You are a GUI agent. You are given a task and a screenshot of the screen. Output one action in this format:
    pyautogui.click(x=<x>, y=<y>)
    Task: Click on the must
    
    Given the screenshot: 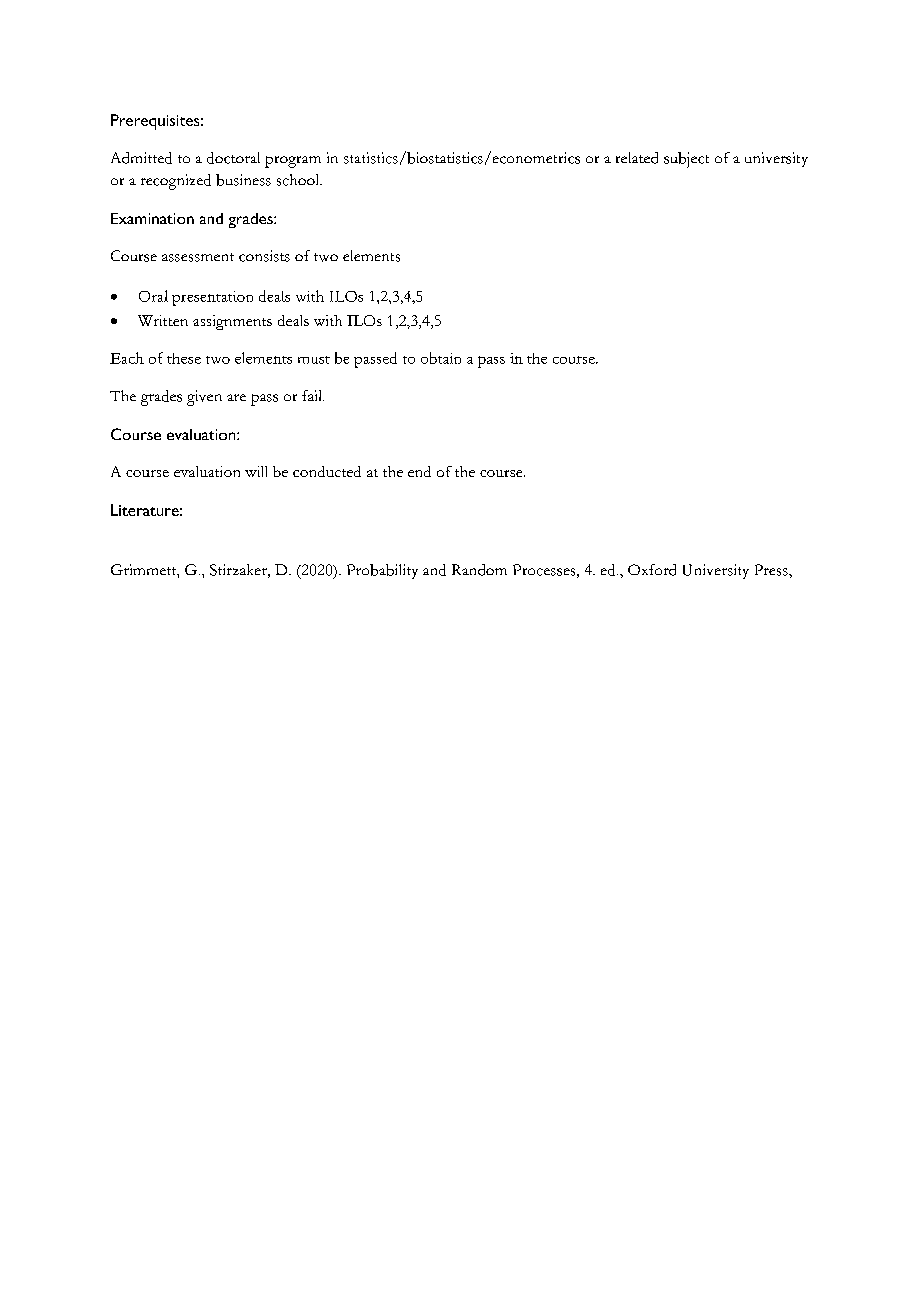 What is the action you would take?
    pyautogui.click(x=314, y=360)
